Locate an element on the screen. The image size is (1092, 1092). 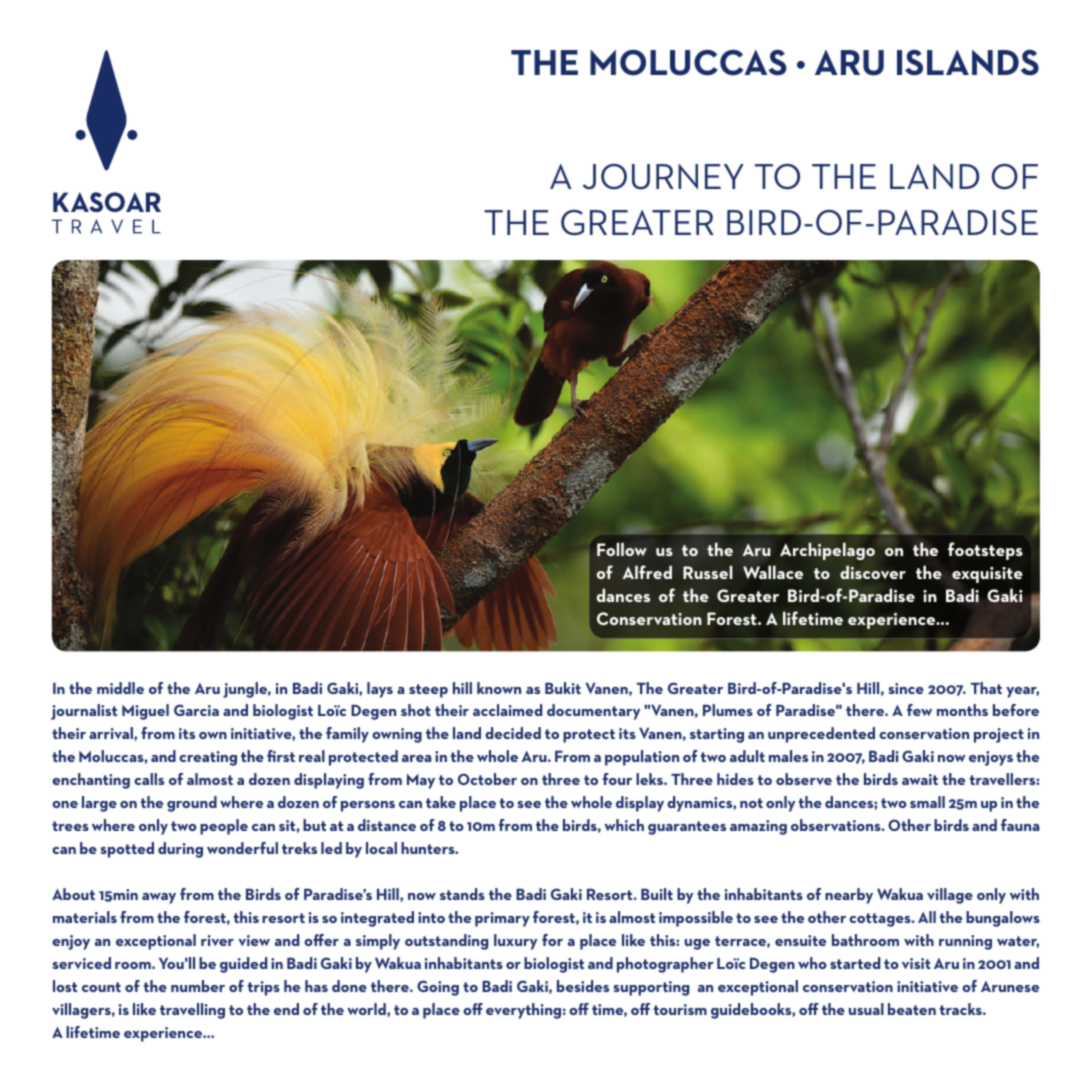
Follow is located at coordinates (622, 549).
